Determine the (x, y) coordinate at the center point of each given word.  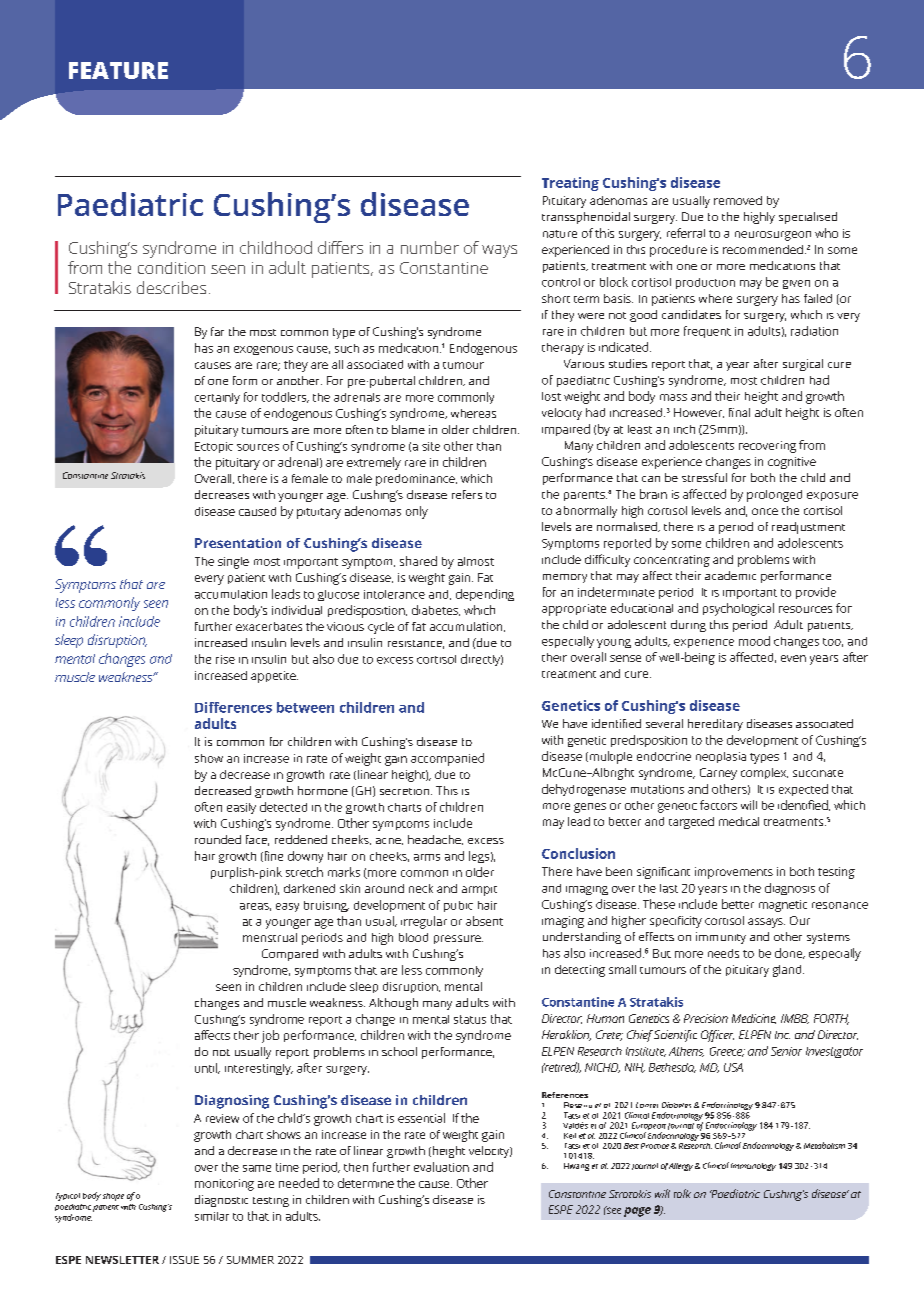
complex (764, 773)
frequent (707, 332)
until (207, 1068)
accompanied (447, 759)
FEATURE (118, 70)
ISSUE (184, 1260)
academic (730, 575)
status (470, 1019)
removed (738, 200)
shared (418, 561)
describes (171, 287)
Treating (570, 184)
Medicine (754, 1019)
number (430, 247)
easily (241, 808)
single (233, 563)
